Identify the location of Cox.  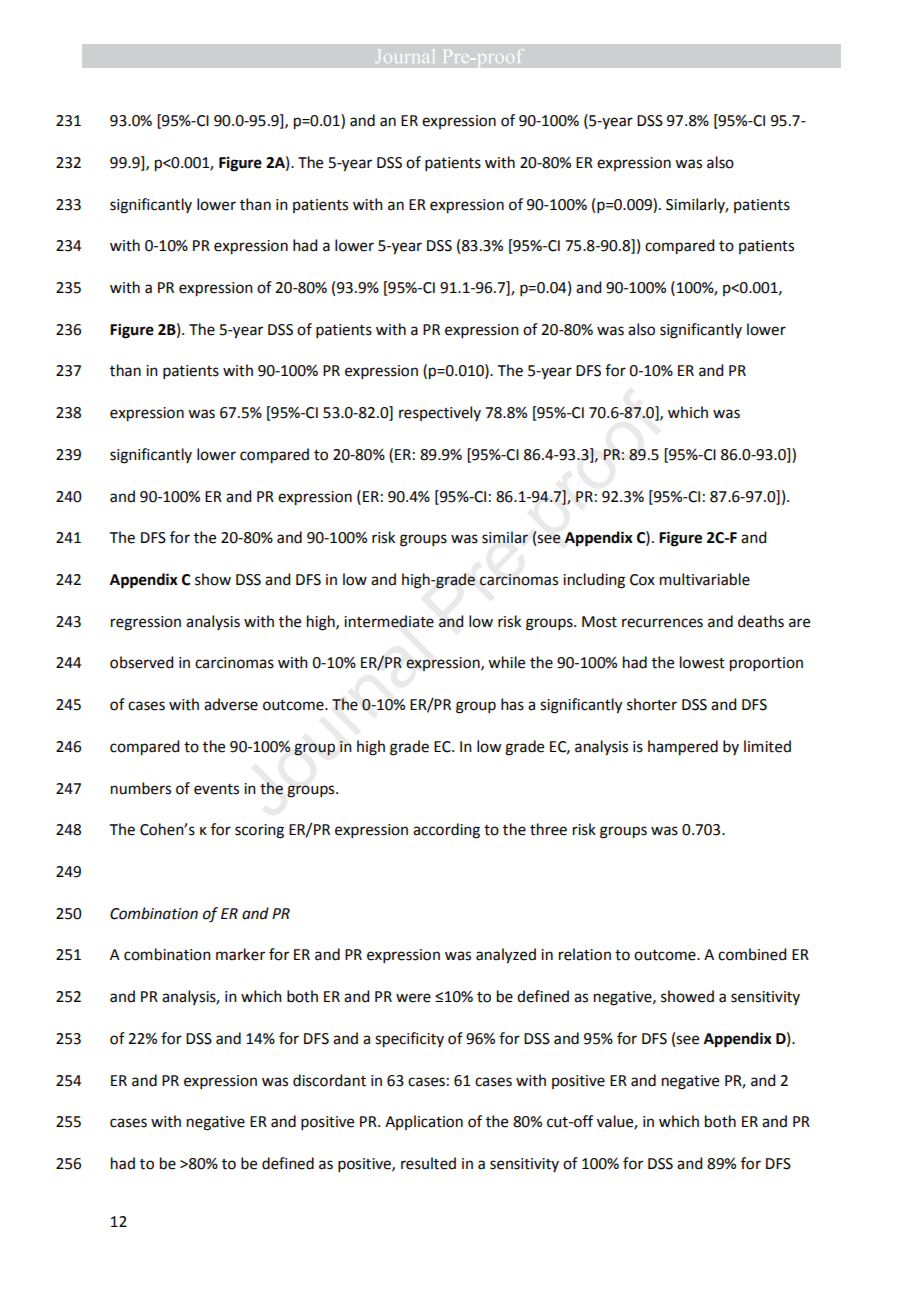
(642, 580).
